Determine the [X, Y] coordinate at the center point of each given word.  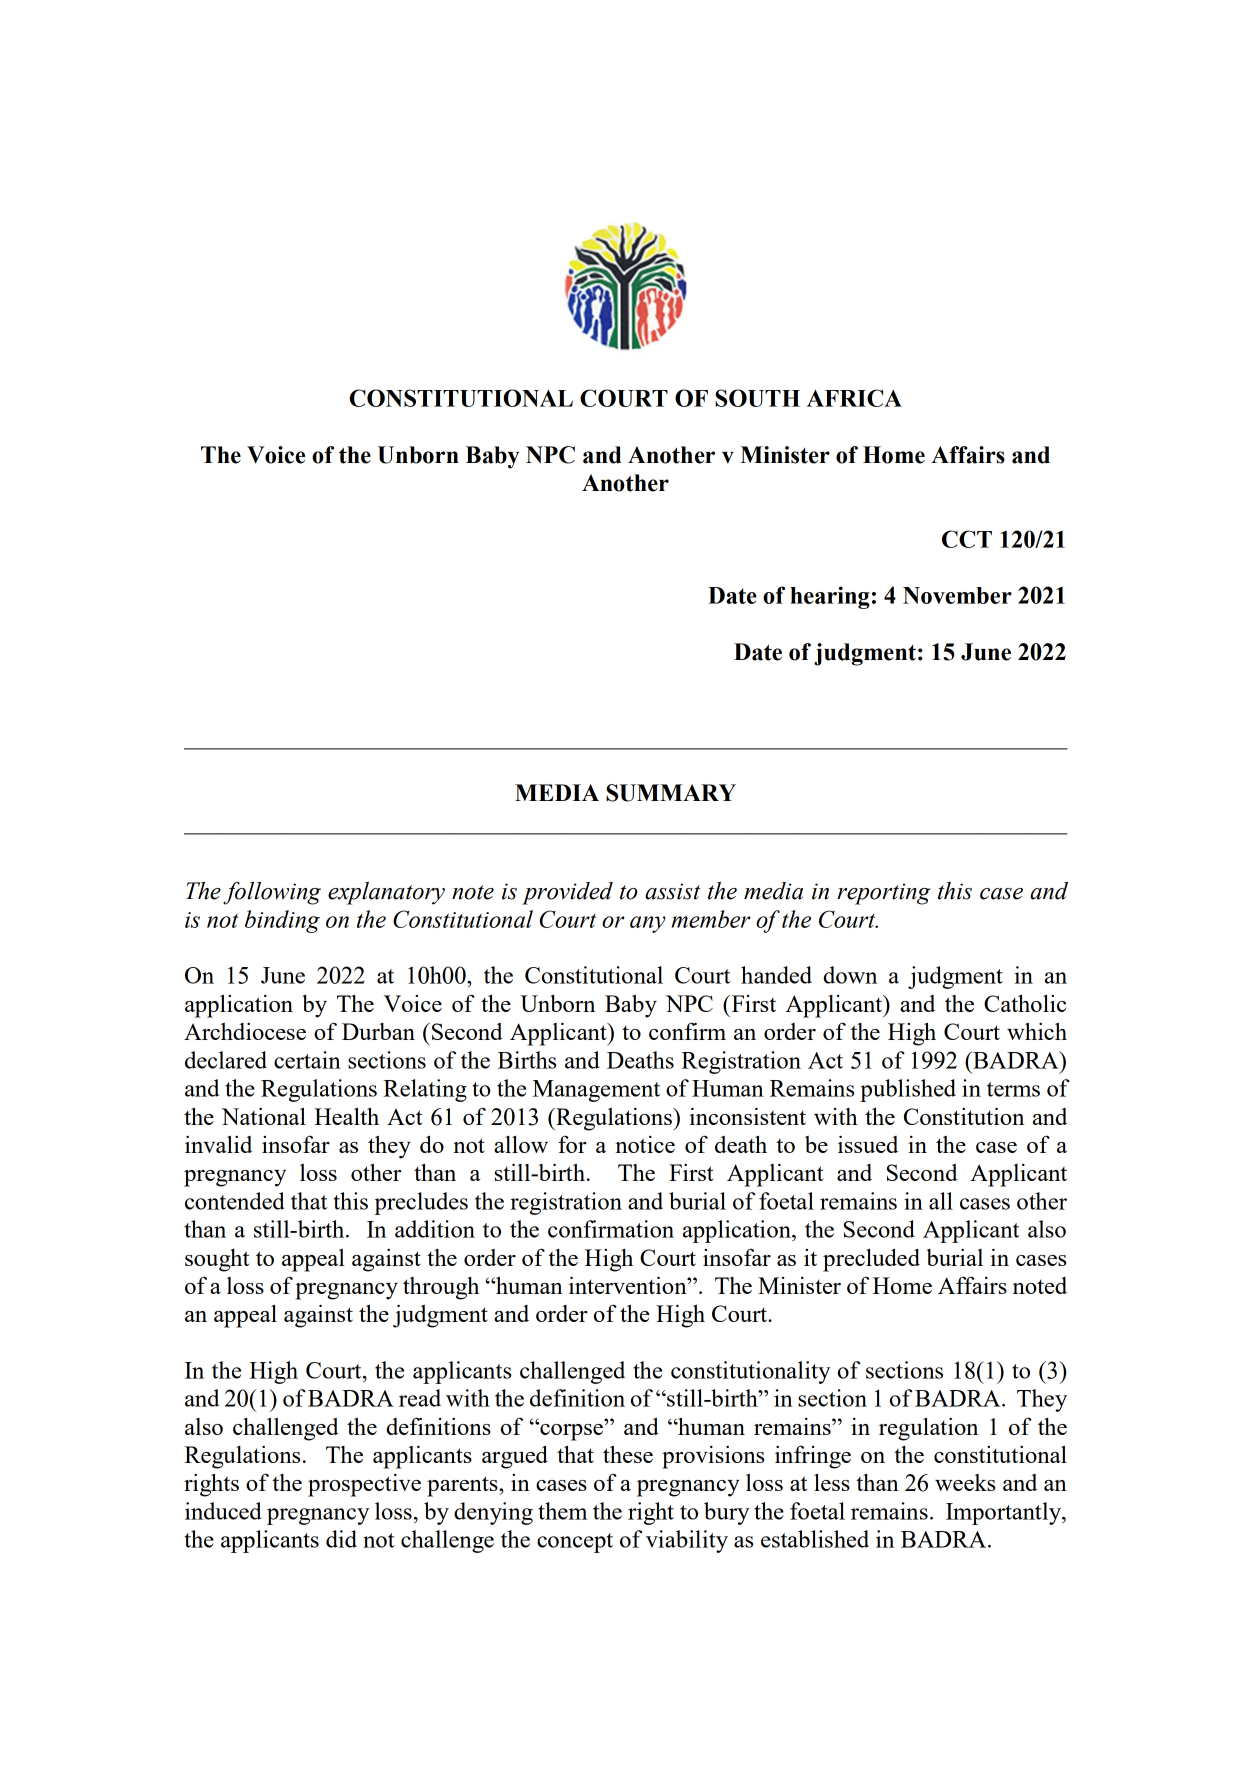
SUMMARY [671, 793]
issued [868, 1144]
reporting [884, 894]
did [341, 1539]
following [272, 893]
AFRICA [854, 398]
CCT [967, 539]
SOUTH [757, 398]
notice [645, 1144]
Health [346, 1116]
